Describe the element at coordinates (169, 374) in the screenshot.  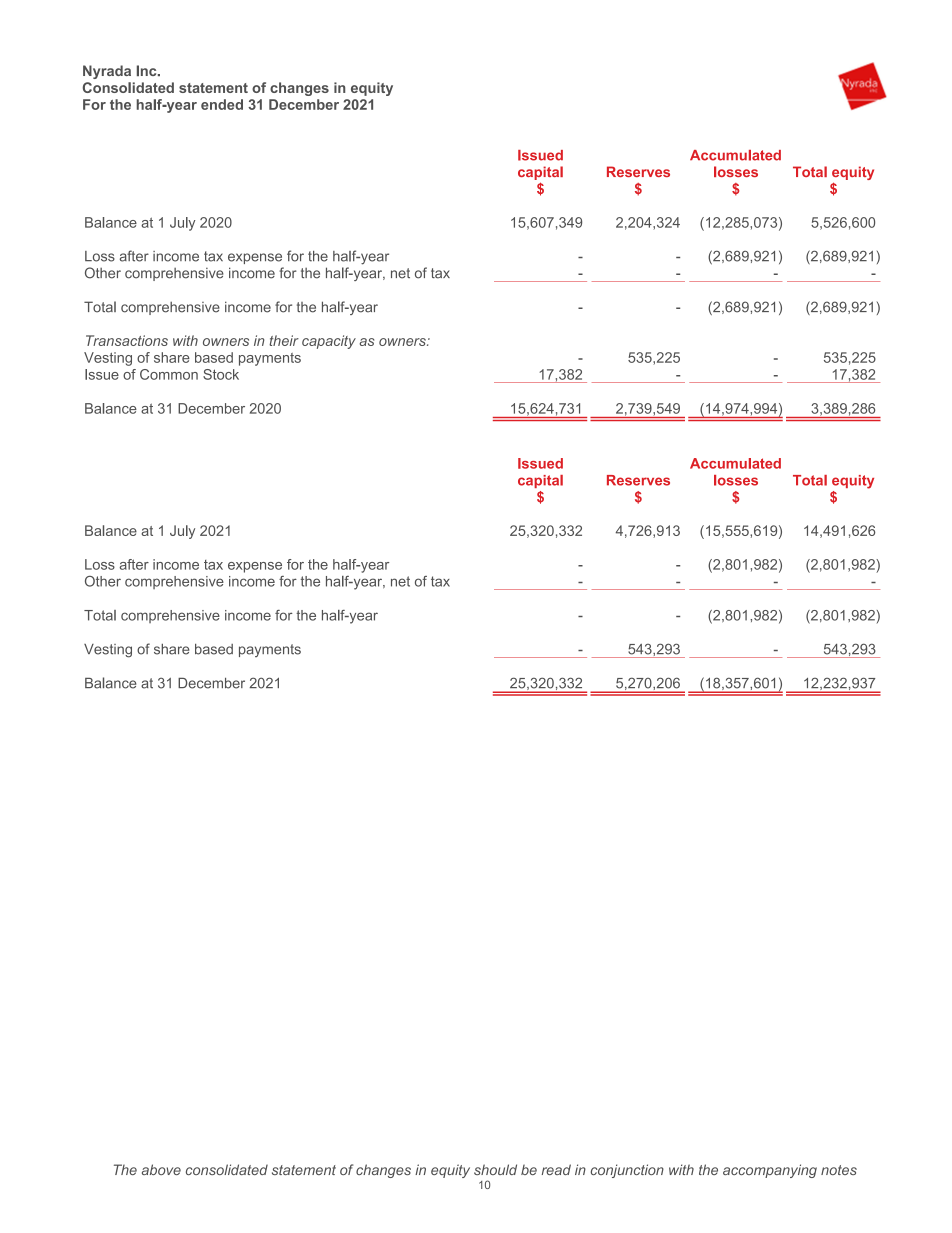
I see `Common` at that location.
